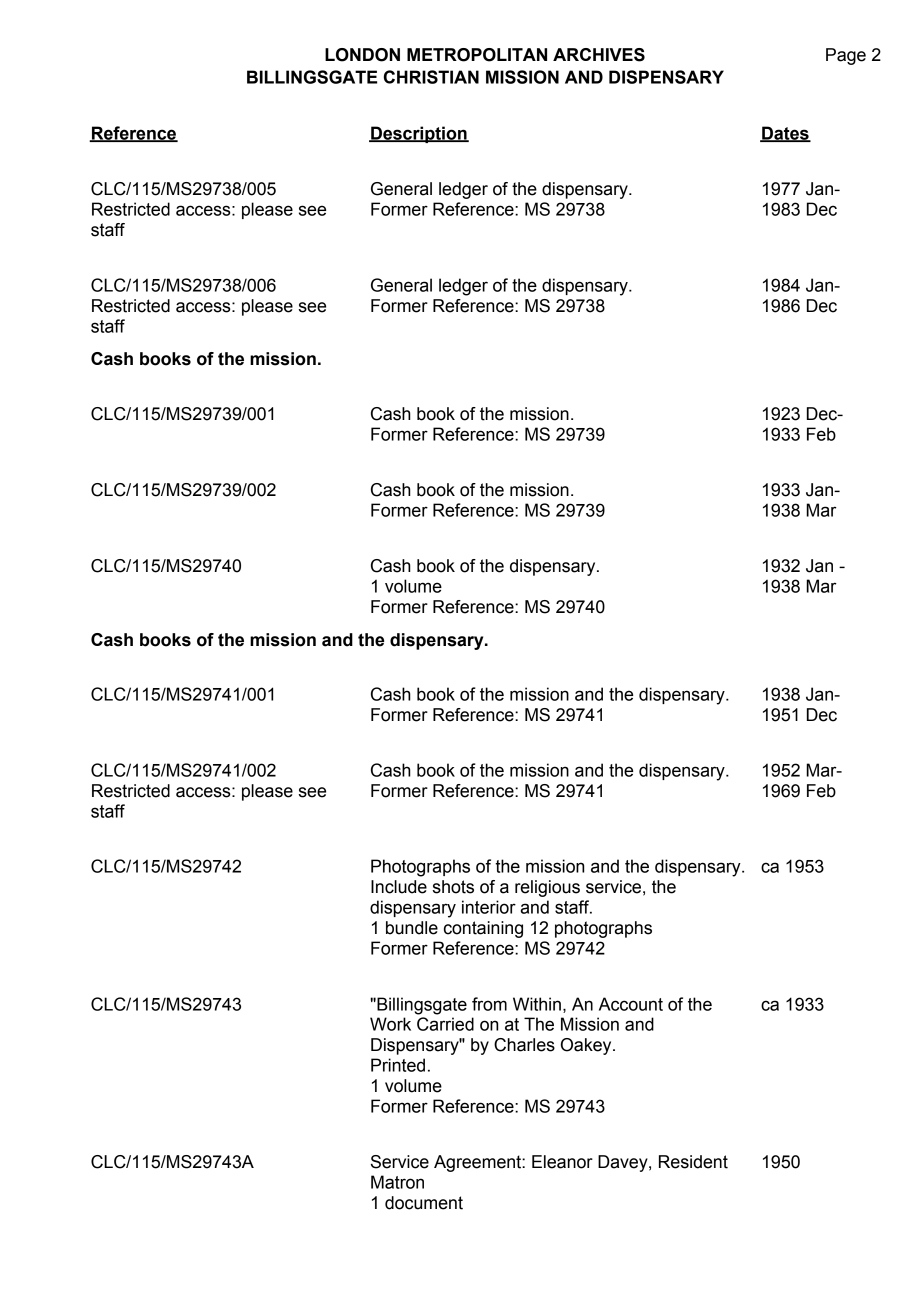  I want to click on Include, so click(399, 887).
